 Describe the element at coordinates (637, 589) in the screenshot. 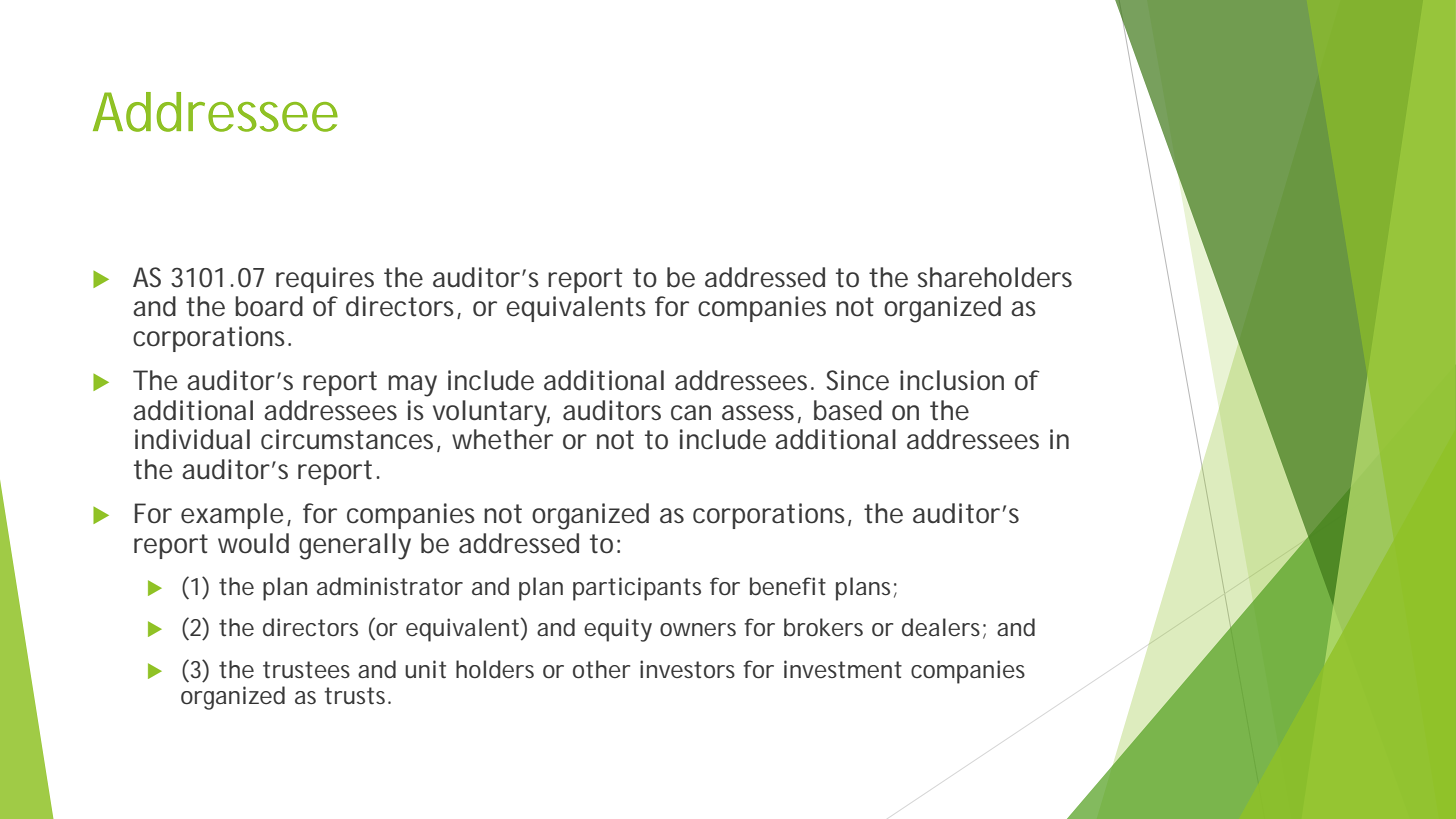

I see `participants` at that location.
